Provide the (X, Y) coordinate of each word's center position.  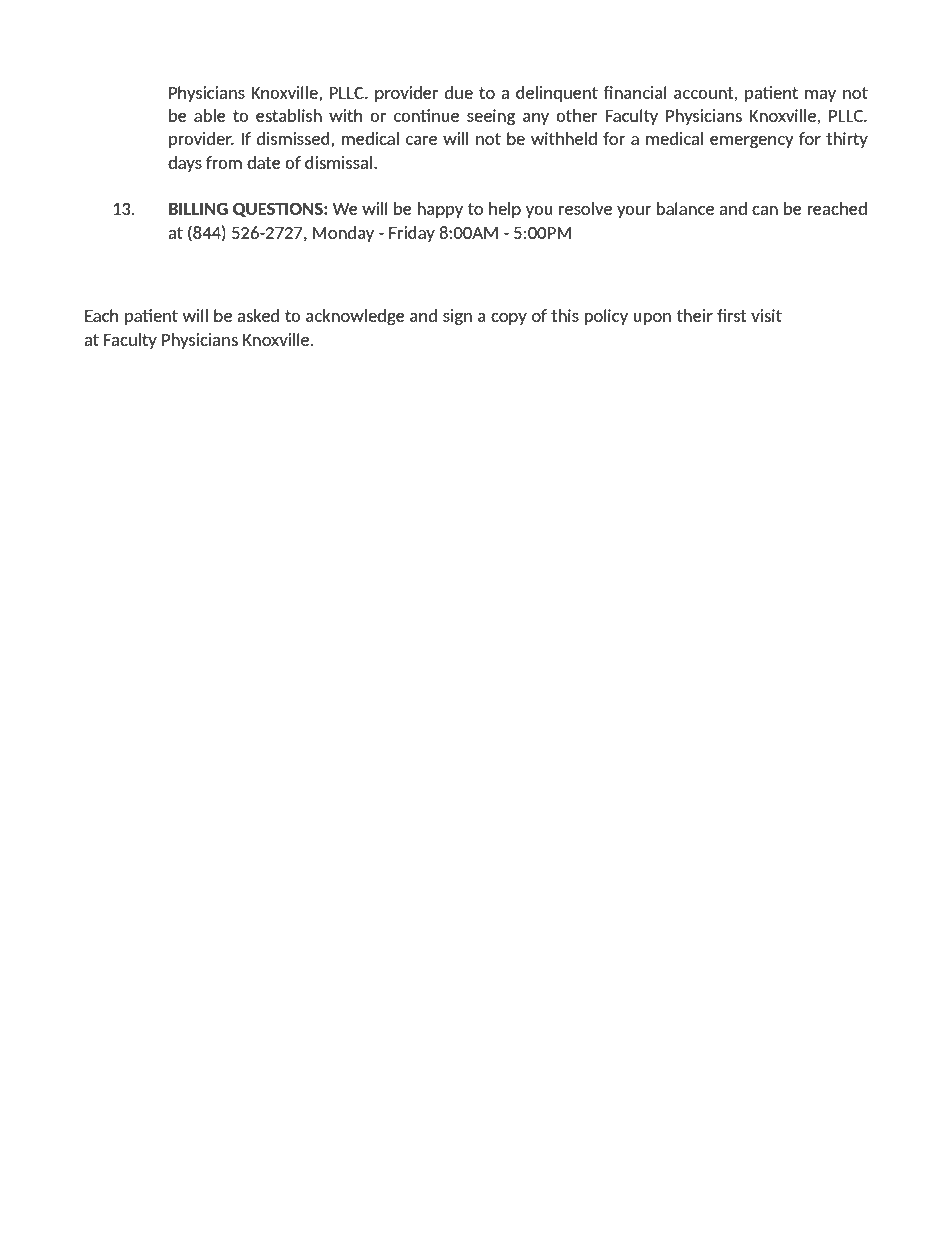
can (765, 210)
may (820, 96)
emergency (752, 142)
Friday (412, 234)
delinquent (557, 94)
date (264, 162)
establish (289, 115)
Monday (343, 234)
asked (258, 315)
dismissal (340, 162)
